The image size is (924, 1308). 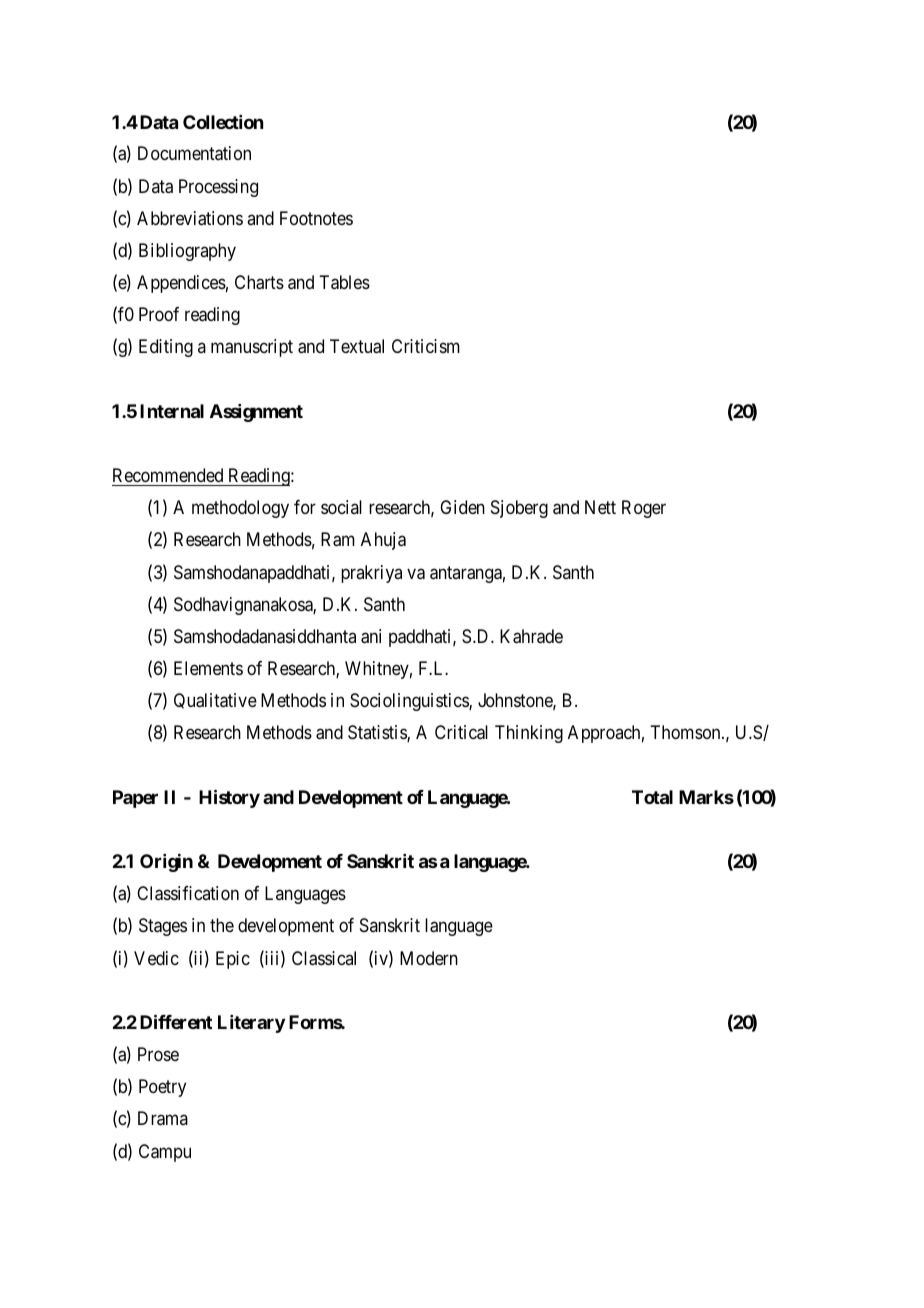 What do you see at coordinates (316, 218) in the image?
I see `Footnotes` at bounding box center [316, 218].
